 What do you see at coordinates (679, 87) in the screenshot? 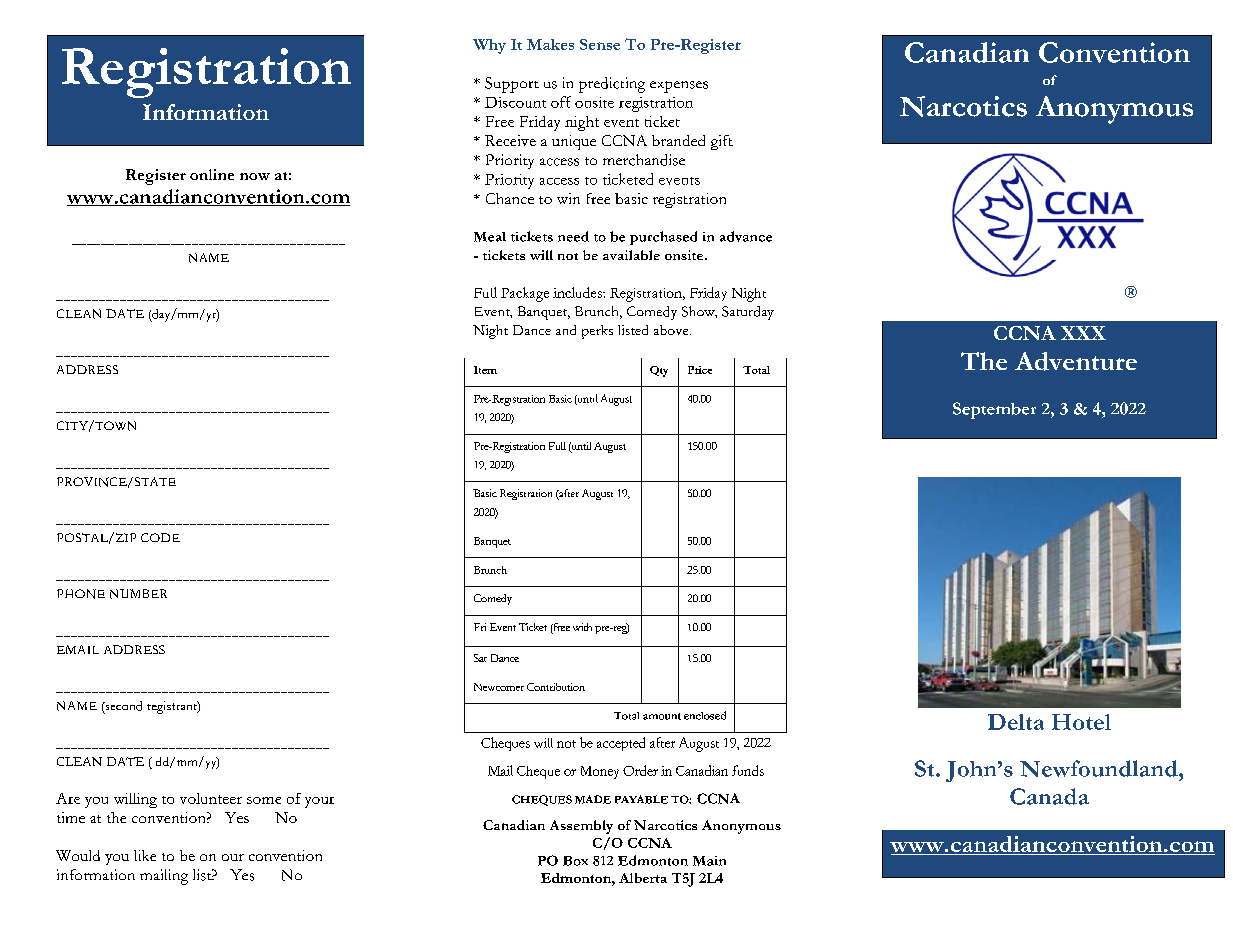
I see `expenses` at bounding box center [679, 87].
